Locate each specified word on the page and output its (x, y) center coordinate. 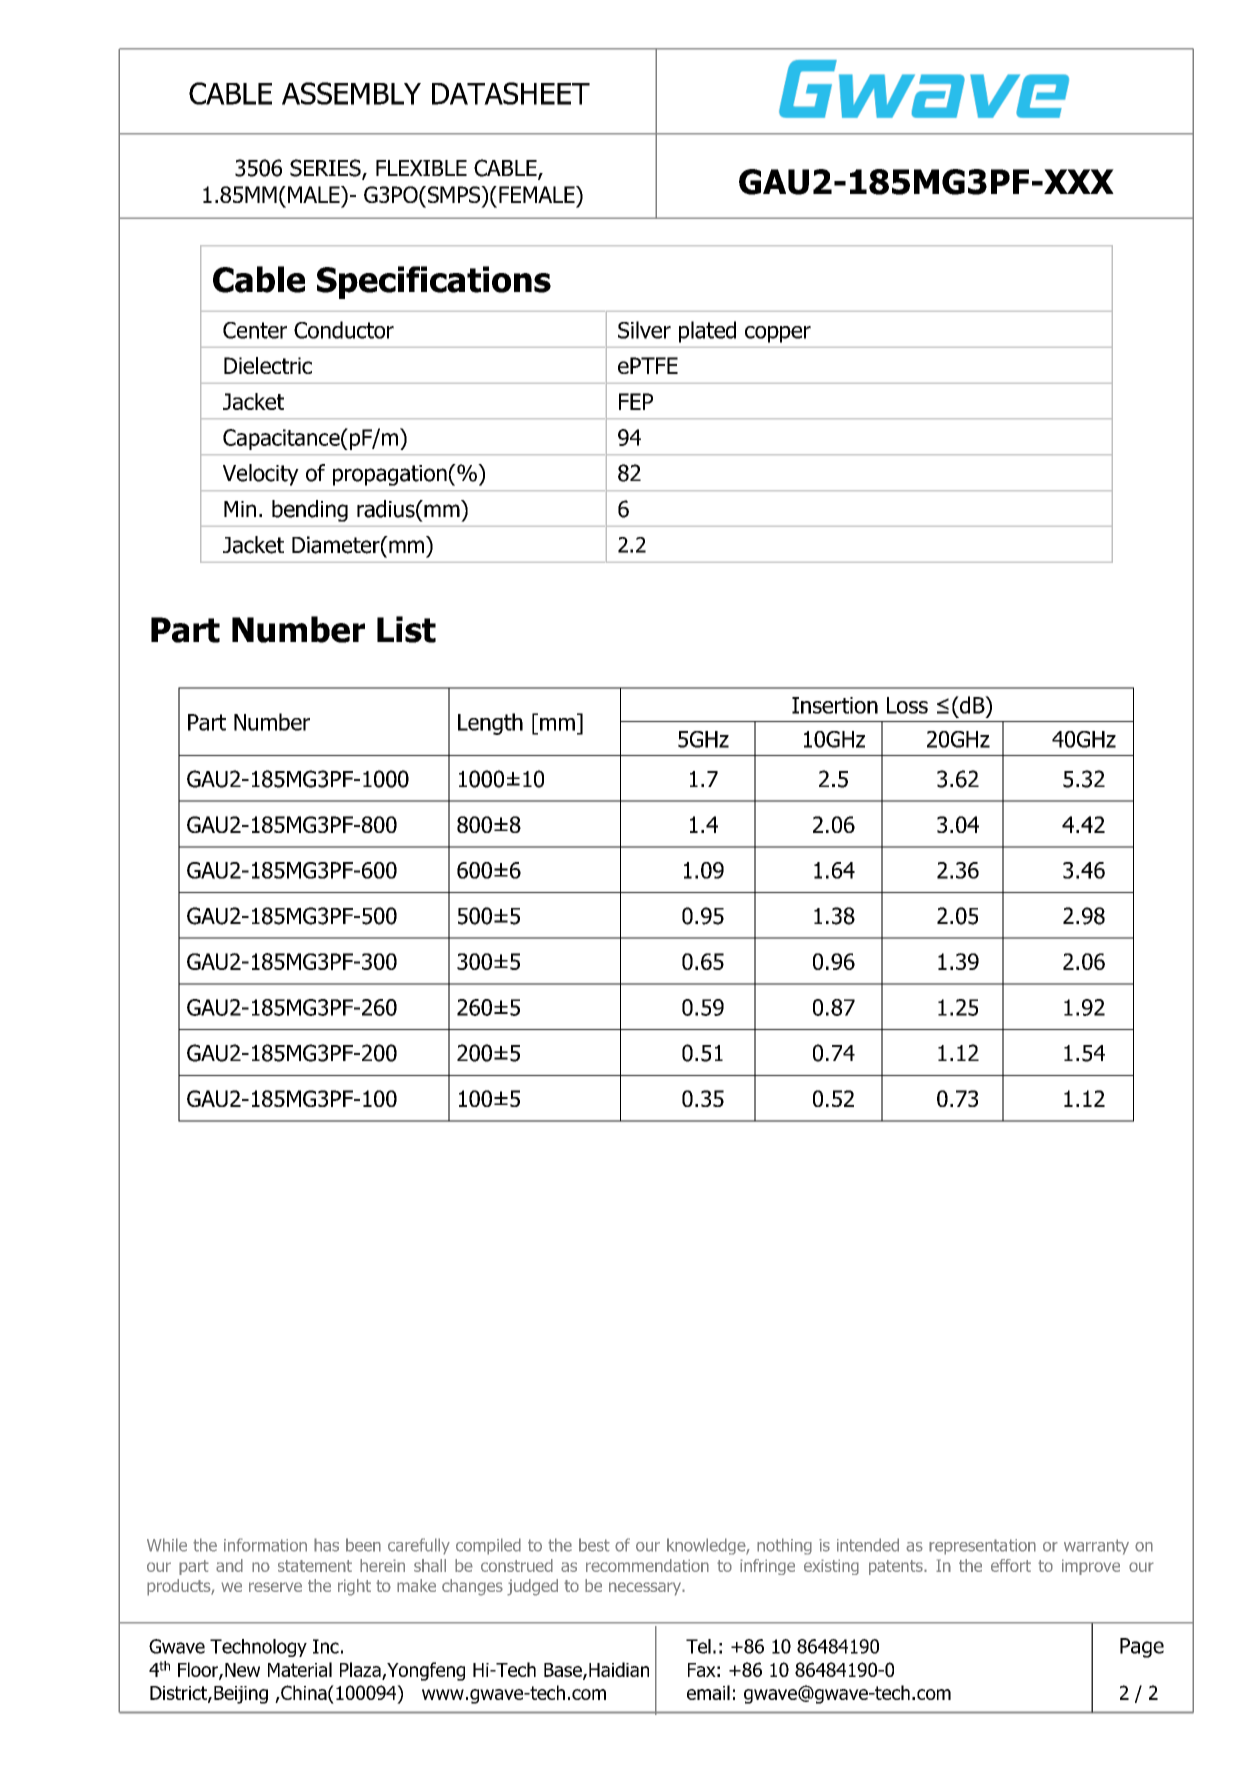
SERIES (326, 169)
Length (490, 724)
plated (707, 332)
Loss (907, 705)
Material (300, 1669)
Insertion (835, 705)
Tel (698, 1646)
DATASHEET (511, 93)
